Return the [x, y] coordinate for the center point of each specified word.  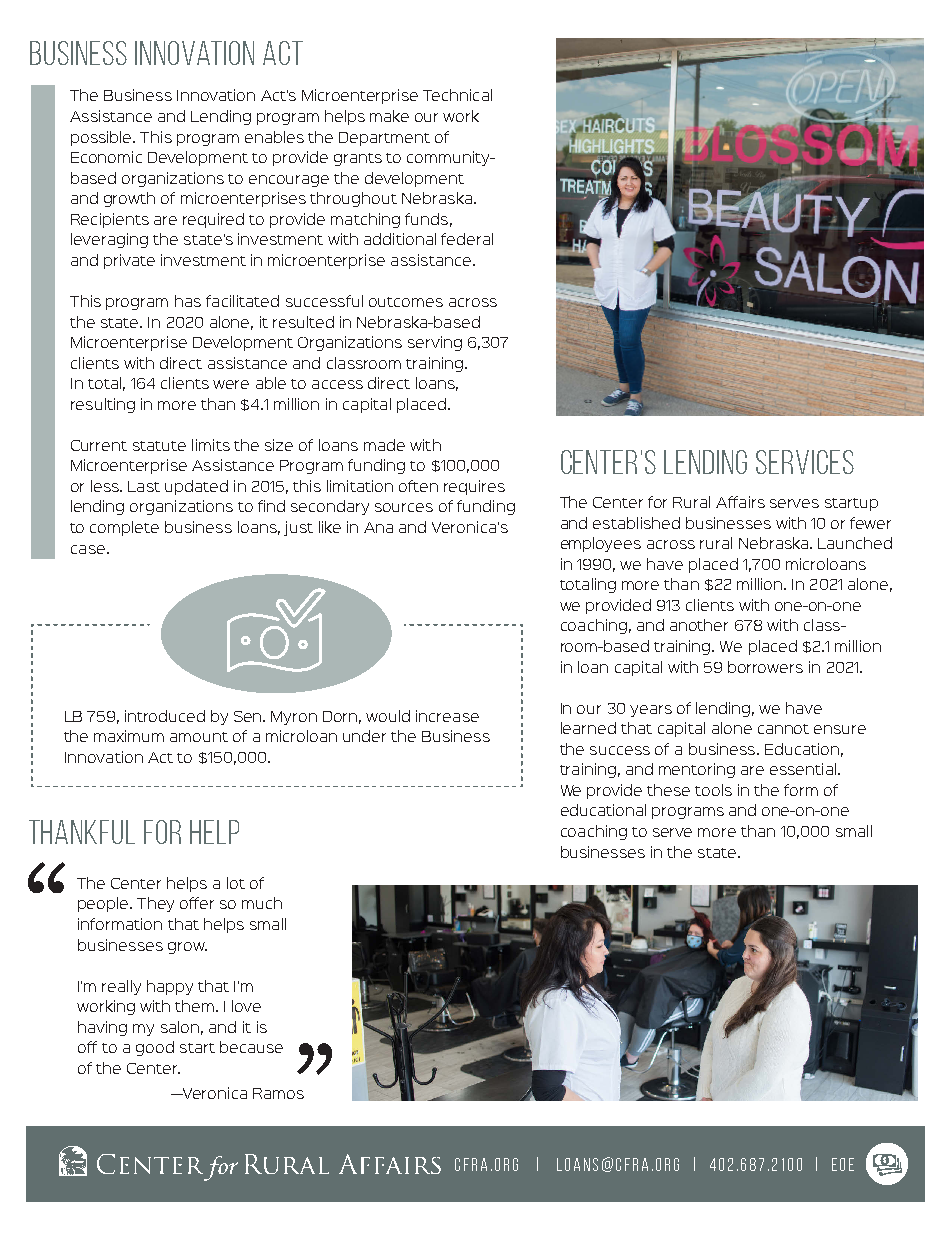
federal [467, 239]
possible [103, 138]
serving [435, 343]
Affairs [740, 502]
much [262, 903]
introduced [165, 716]
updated [196, 487]
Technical [457, 95]
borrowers [765, 667]
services [805, 462]
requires [474, 487]
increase [447, 716]
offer [197, 903]
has [188, 301]
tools [713, 790]
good [155, 1048]
